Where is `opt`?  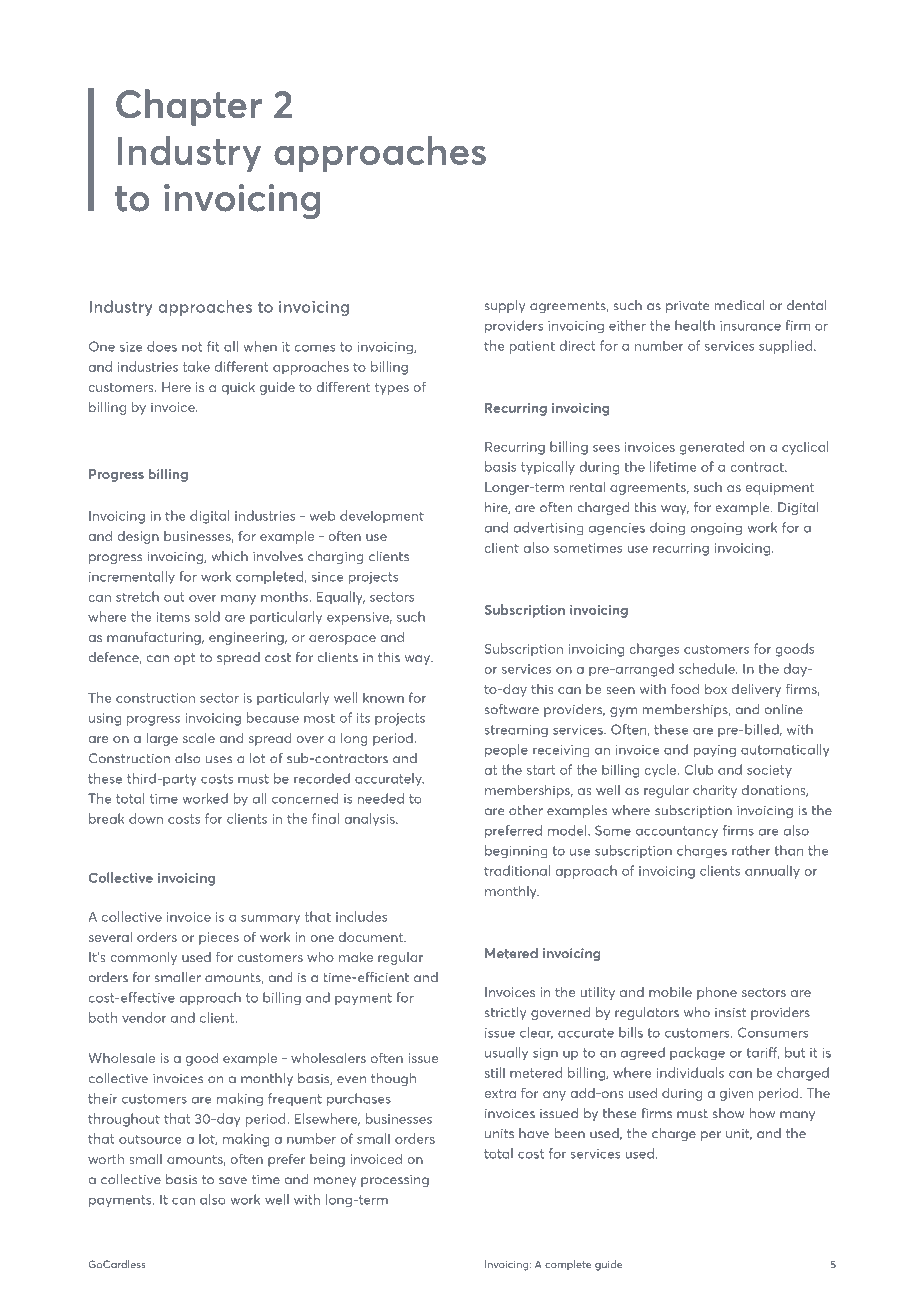
opt is located at coordinates (184, 659).
